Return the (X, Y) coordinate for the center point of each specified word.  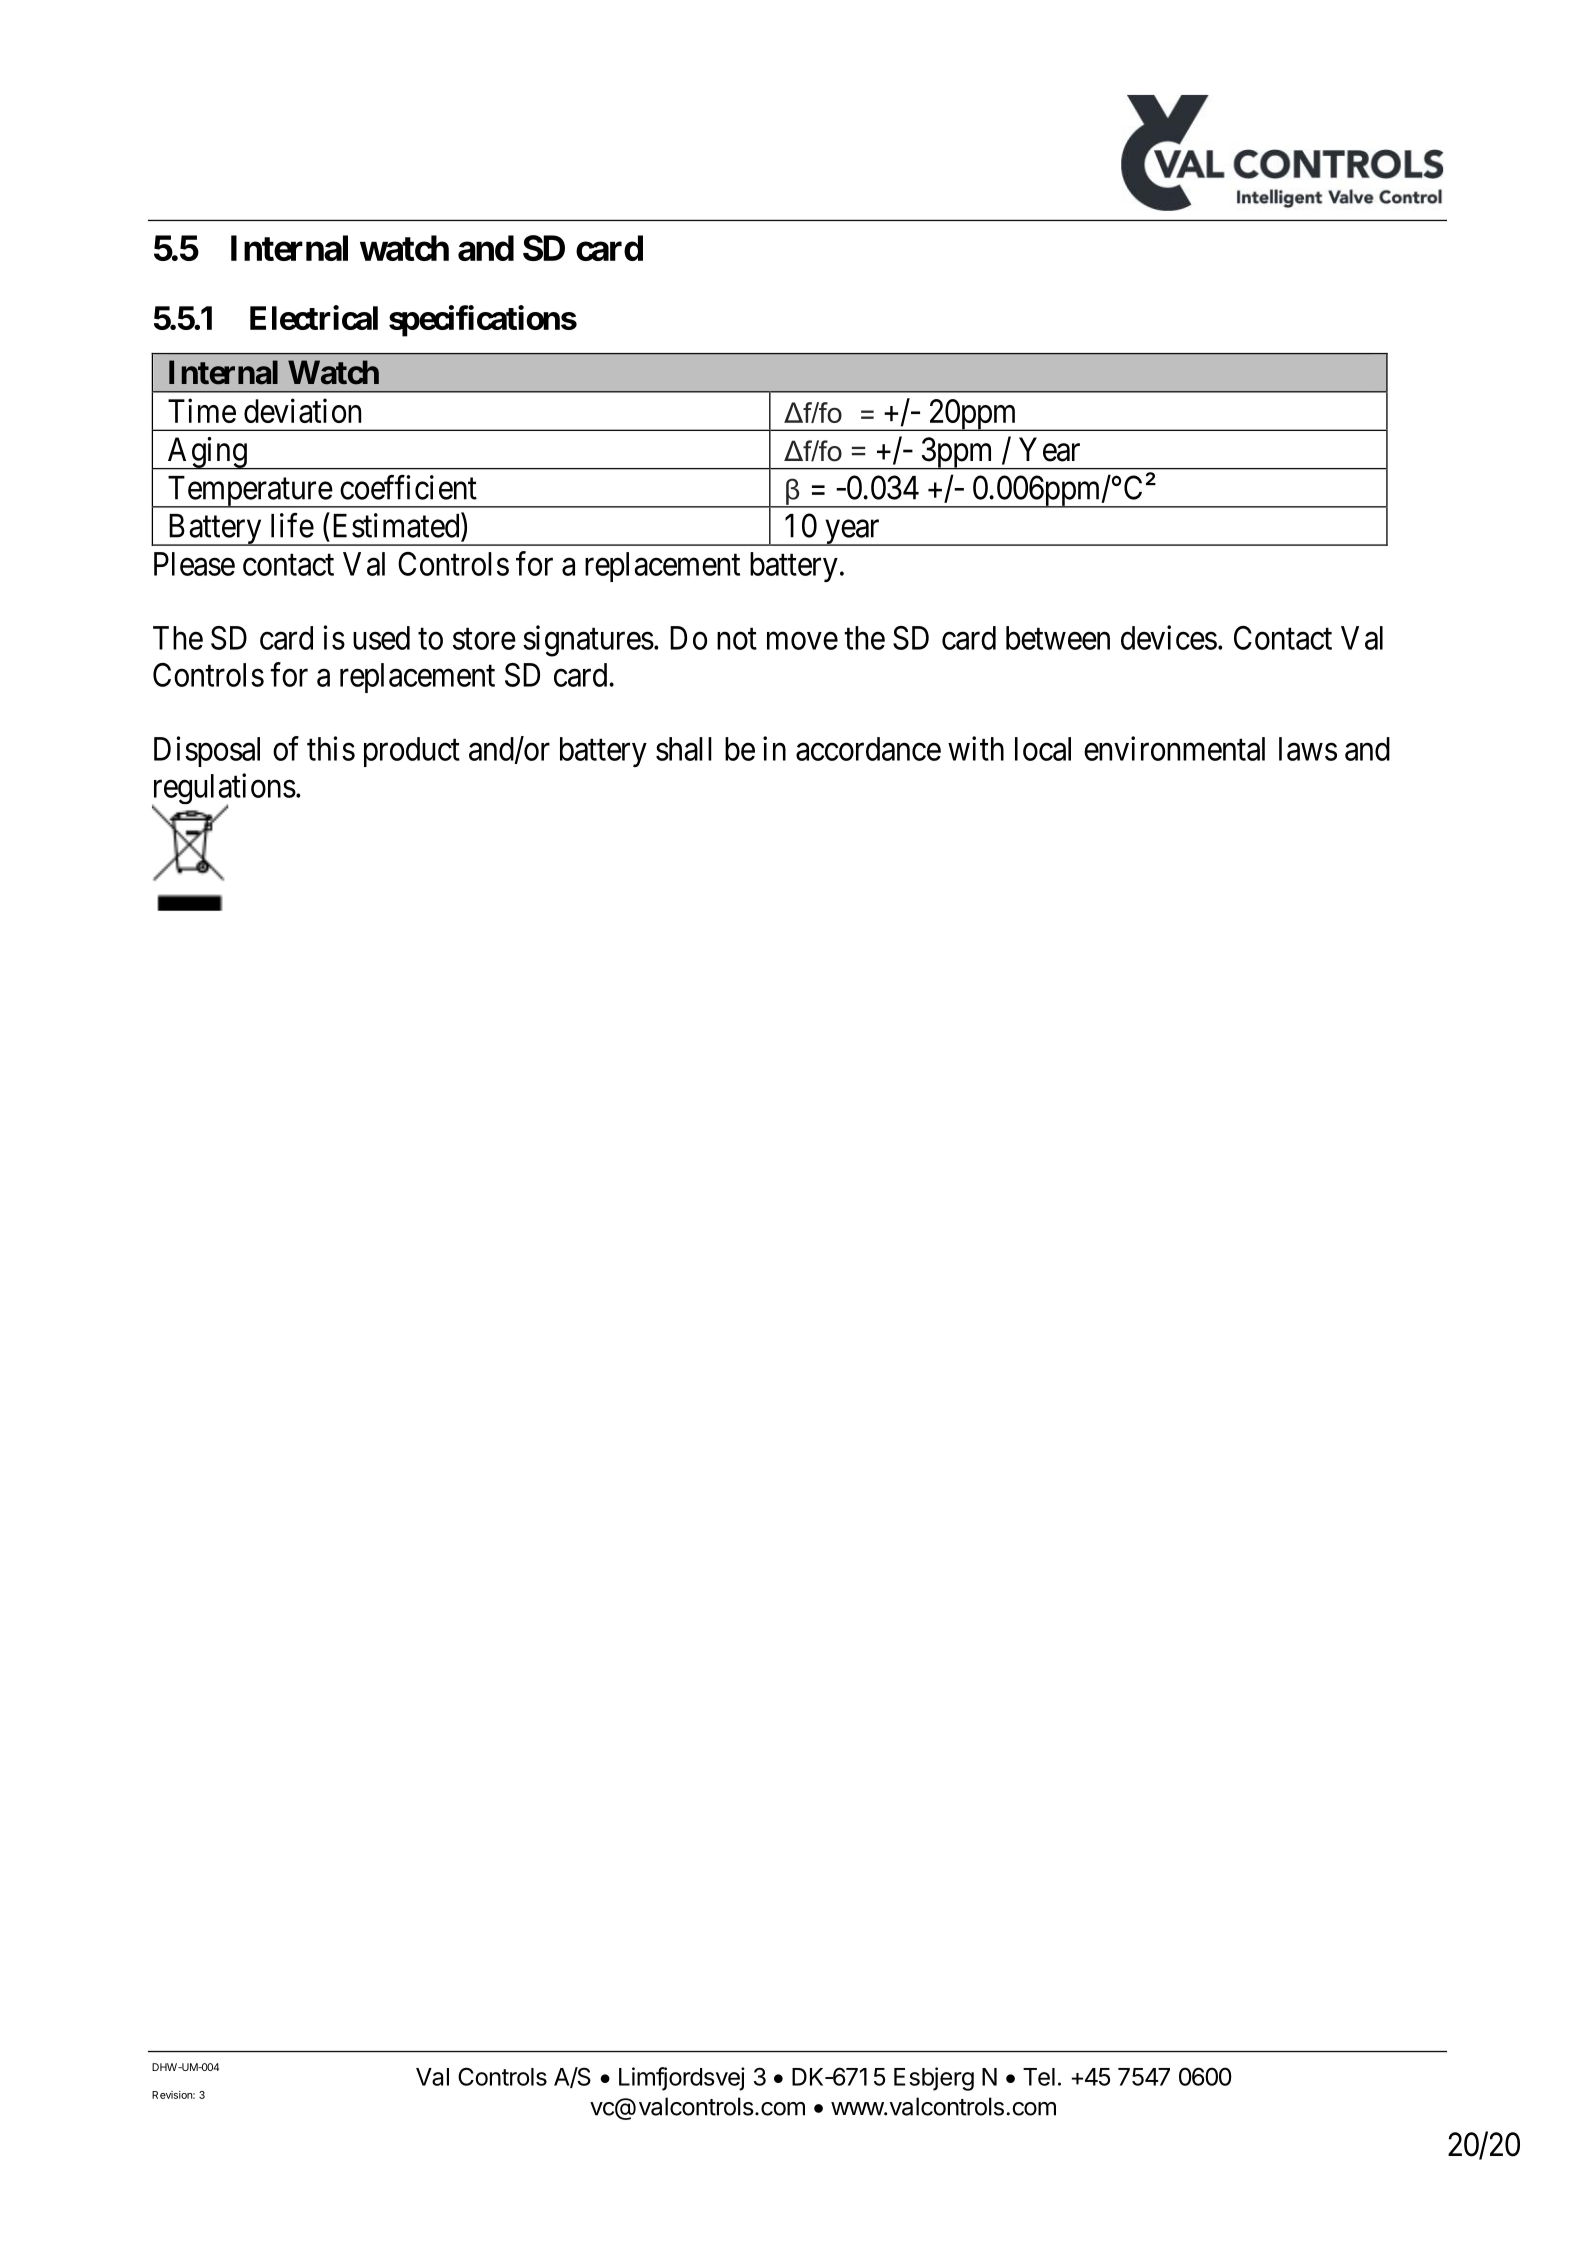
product (412, 752)
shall (684, 749)
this (331, 748)
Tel (1039, 2077)
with (976, 748)
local (1043, 749)
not (737, 639)
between (1058, 638)
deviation (302, 410)
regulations (224, 790)
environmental (1174, 748)
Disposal (207, 751)
